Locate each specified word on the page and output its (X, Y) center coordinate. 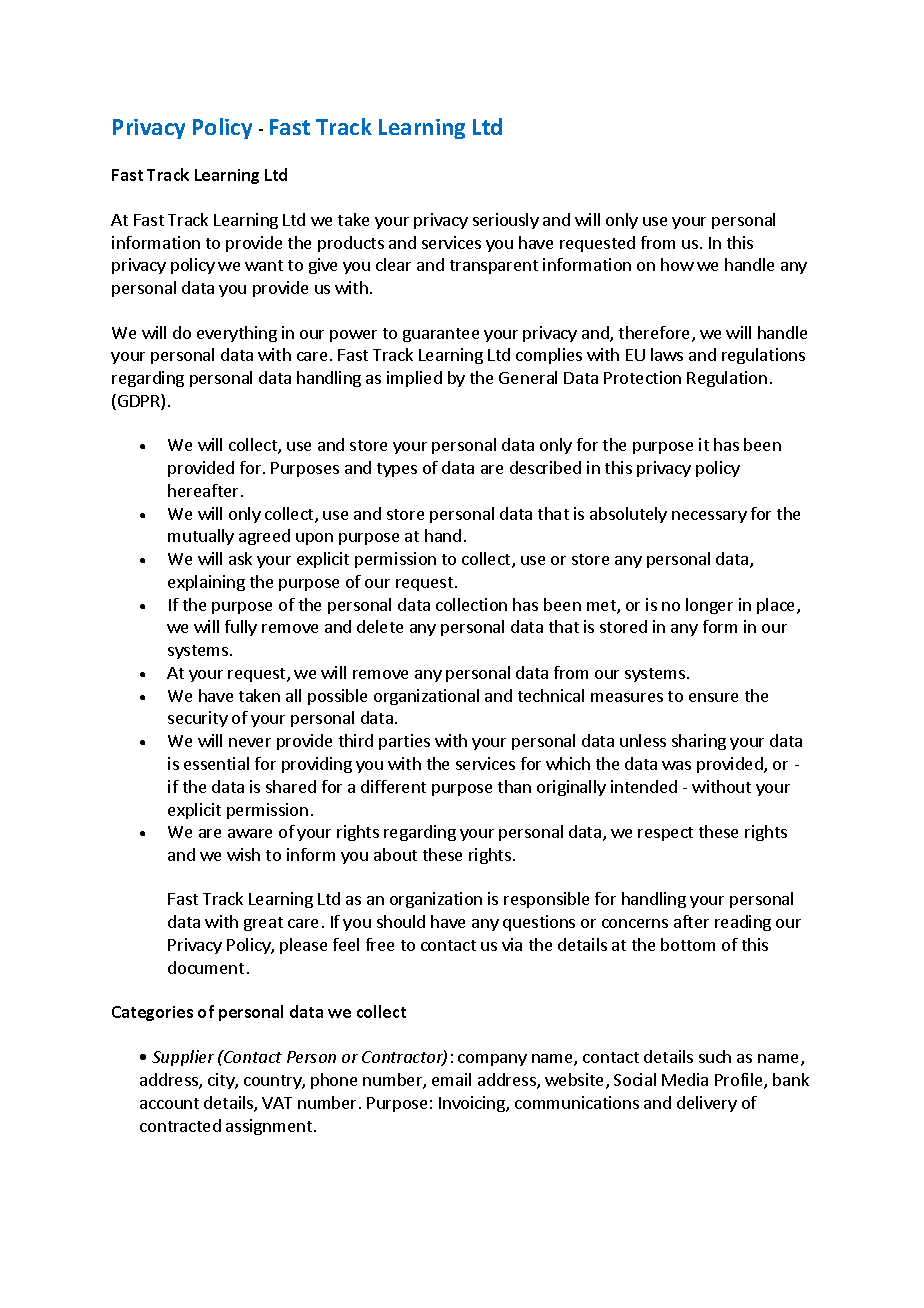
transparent (494, 267)
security (198, 719)
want (264, 265)
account (169, 1103)
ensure (713, 697)
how (677, 264)
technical (551, 695)
